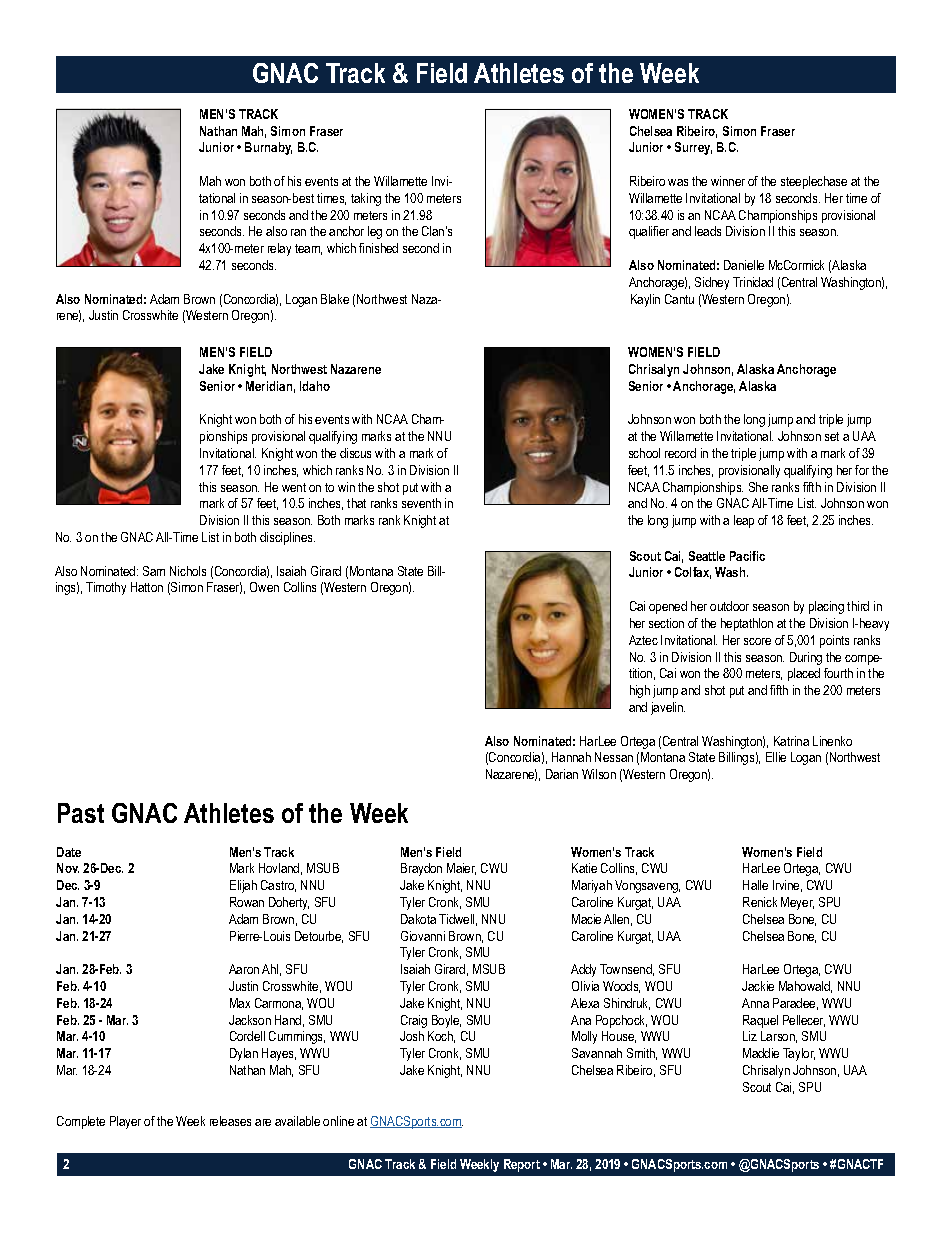 Image resolution: width=952 pixels, height=1233 pixels. I want to click on set, so click(832, 436).
